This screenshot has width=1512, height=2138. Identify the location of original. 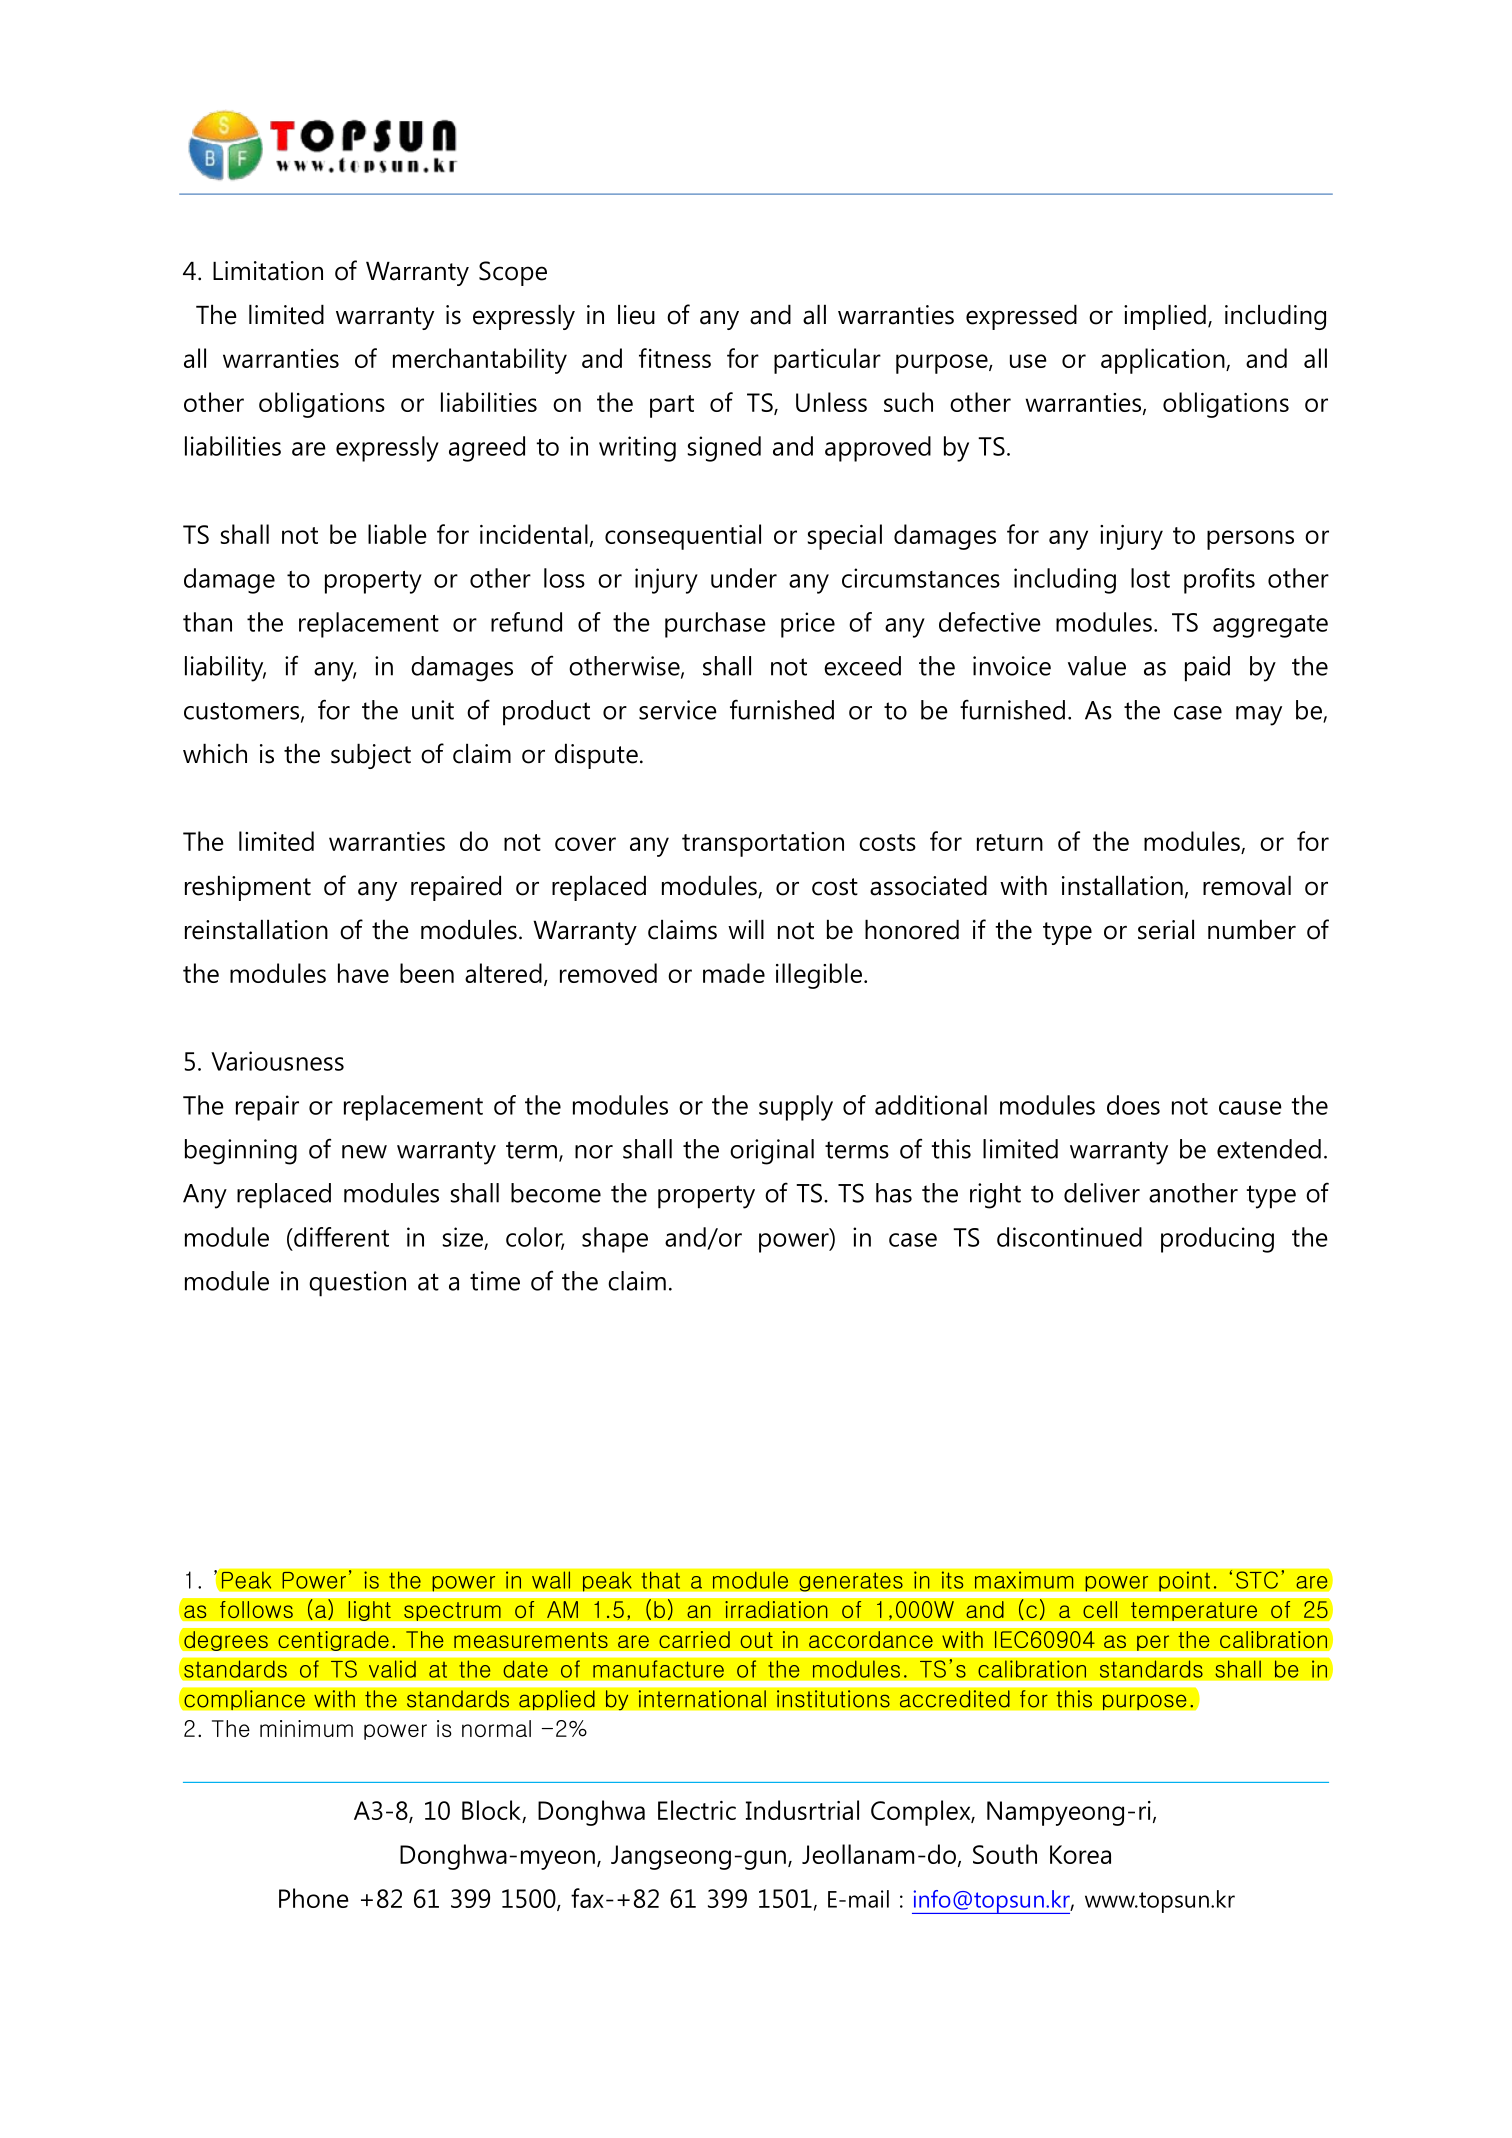
(772, 1152).
